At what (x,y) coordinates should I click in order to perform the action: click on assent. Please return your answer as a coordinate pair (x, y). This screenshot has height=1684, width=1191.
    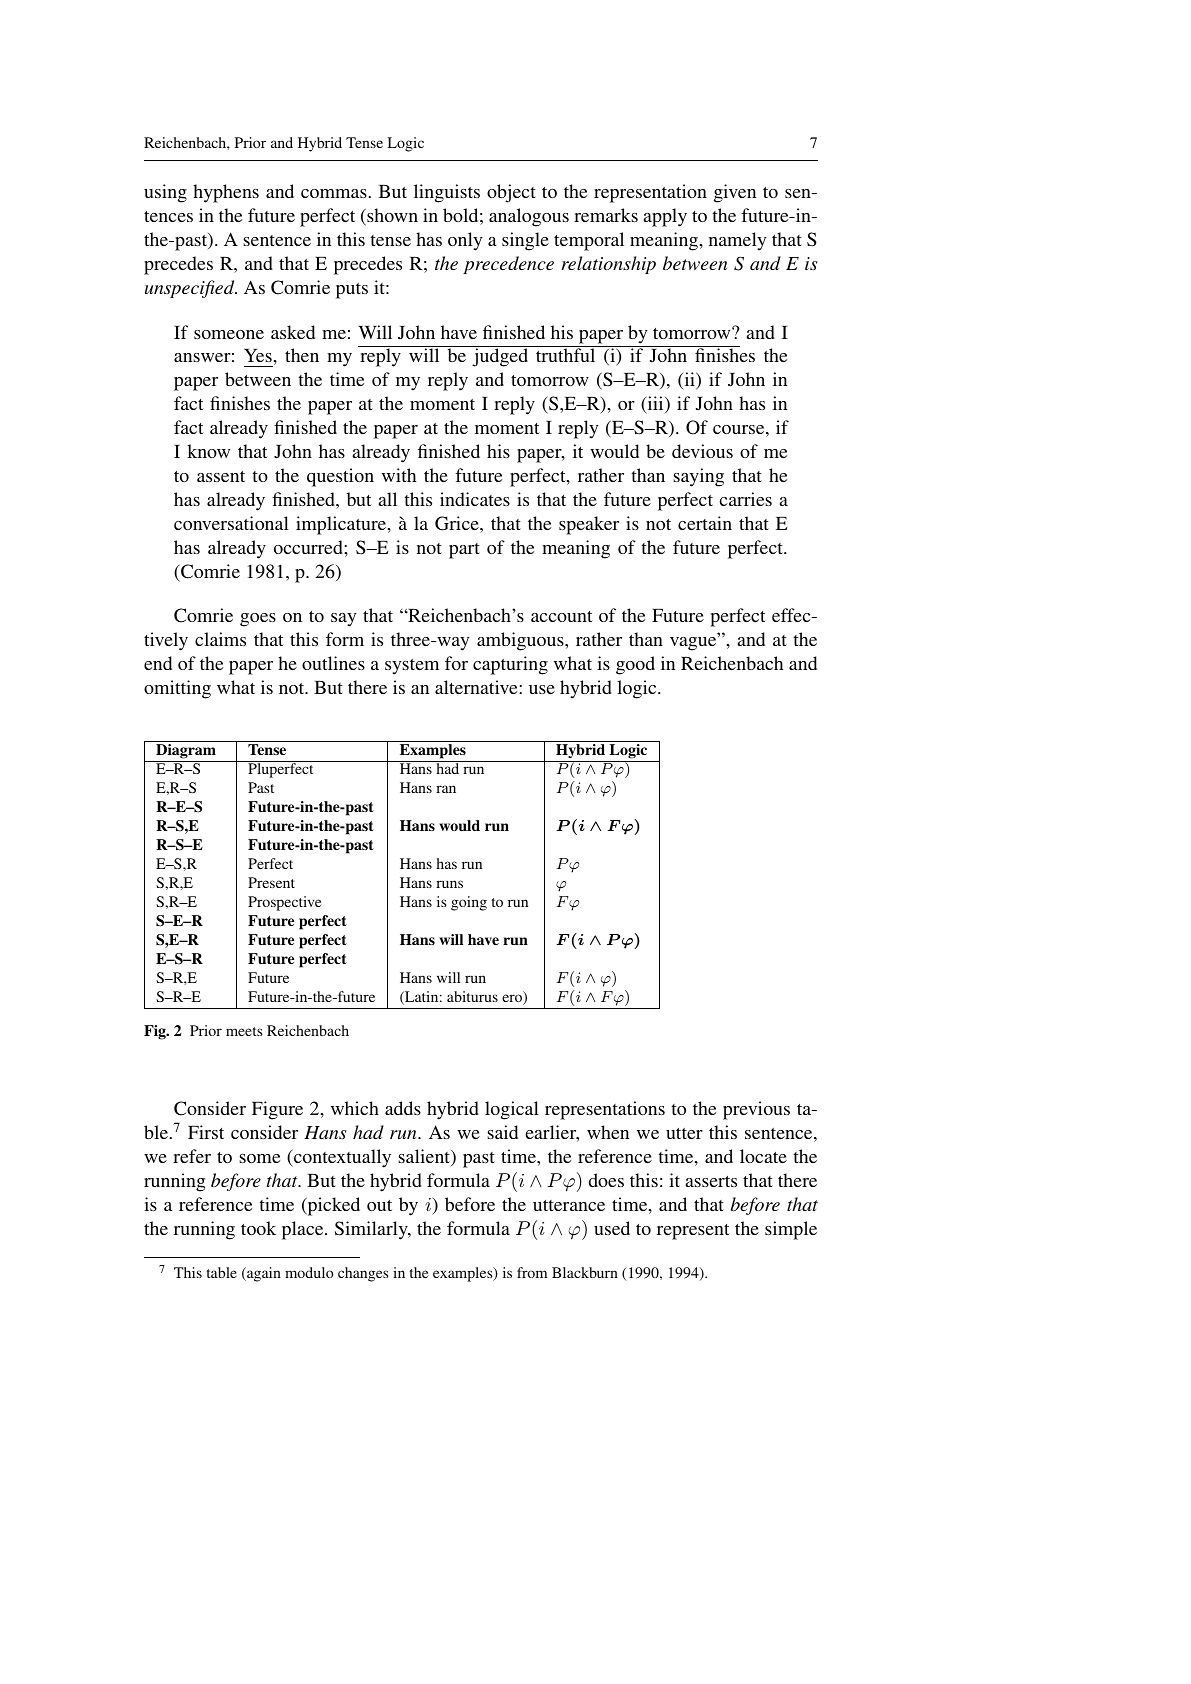
    Looking at the image, I should click on (221, 476).
